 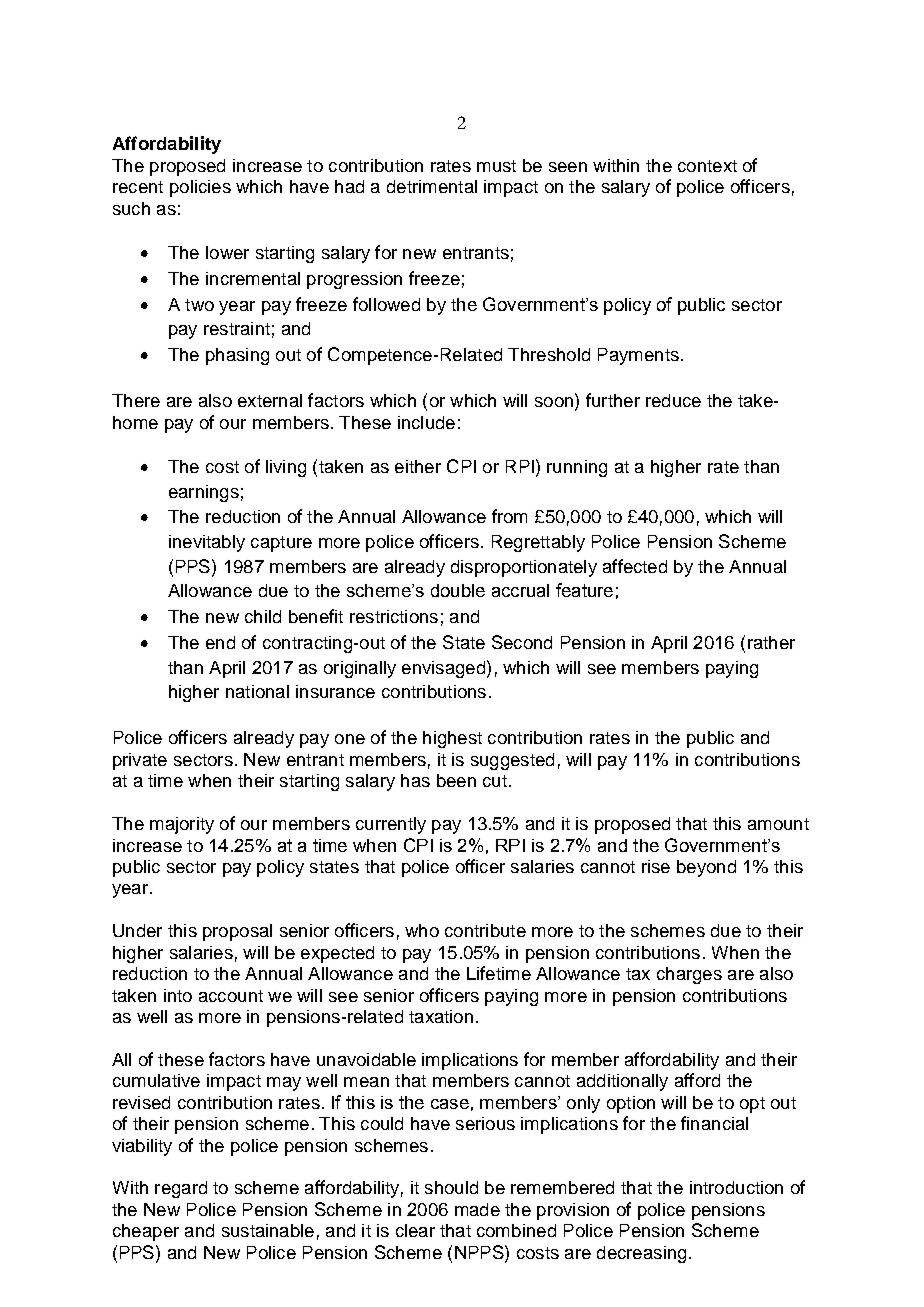 I want to click on taxation, so click(x=441, y=1016).
